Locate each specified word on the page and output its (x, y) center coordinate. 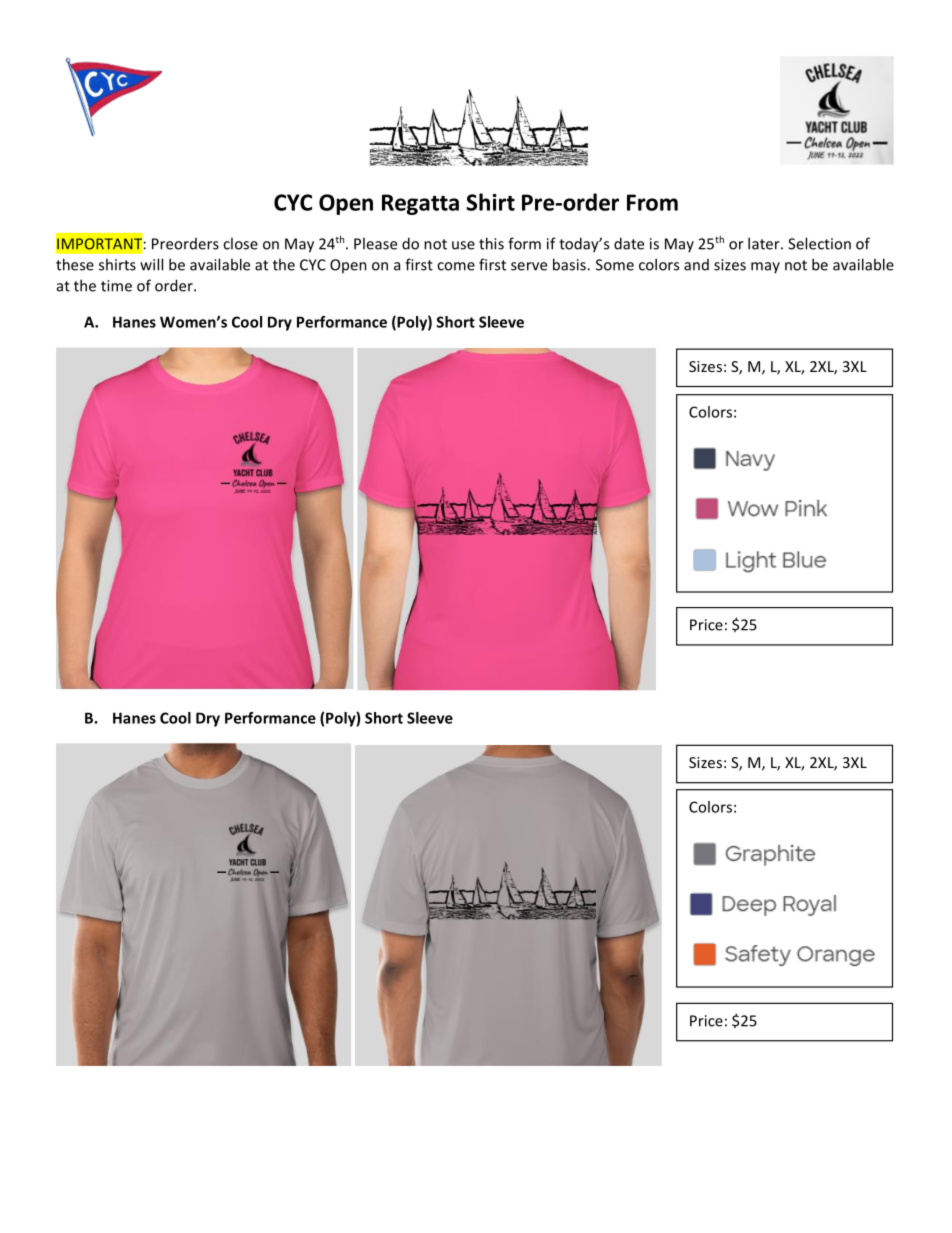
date (629, 243)
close (240, 243)
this (491, 243)
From (652, 202)
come (456, 266)
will (151, 264)
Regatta (420, 204)
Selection (819, 243)
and (696, 265)
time (116, 286)
